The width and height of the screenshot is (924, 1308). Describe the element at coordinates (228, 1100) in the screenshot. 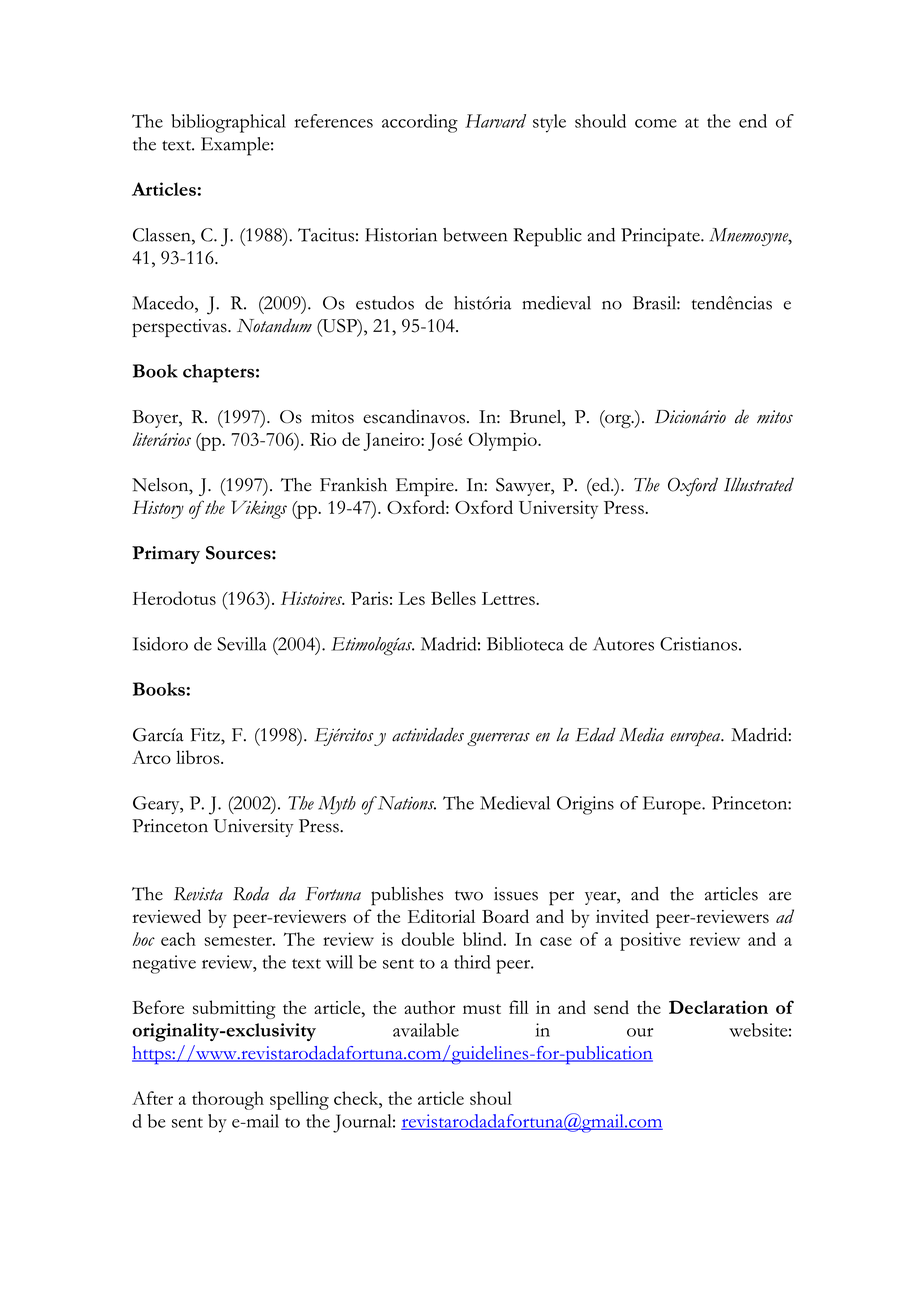

I see `thorough` at that location.
